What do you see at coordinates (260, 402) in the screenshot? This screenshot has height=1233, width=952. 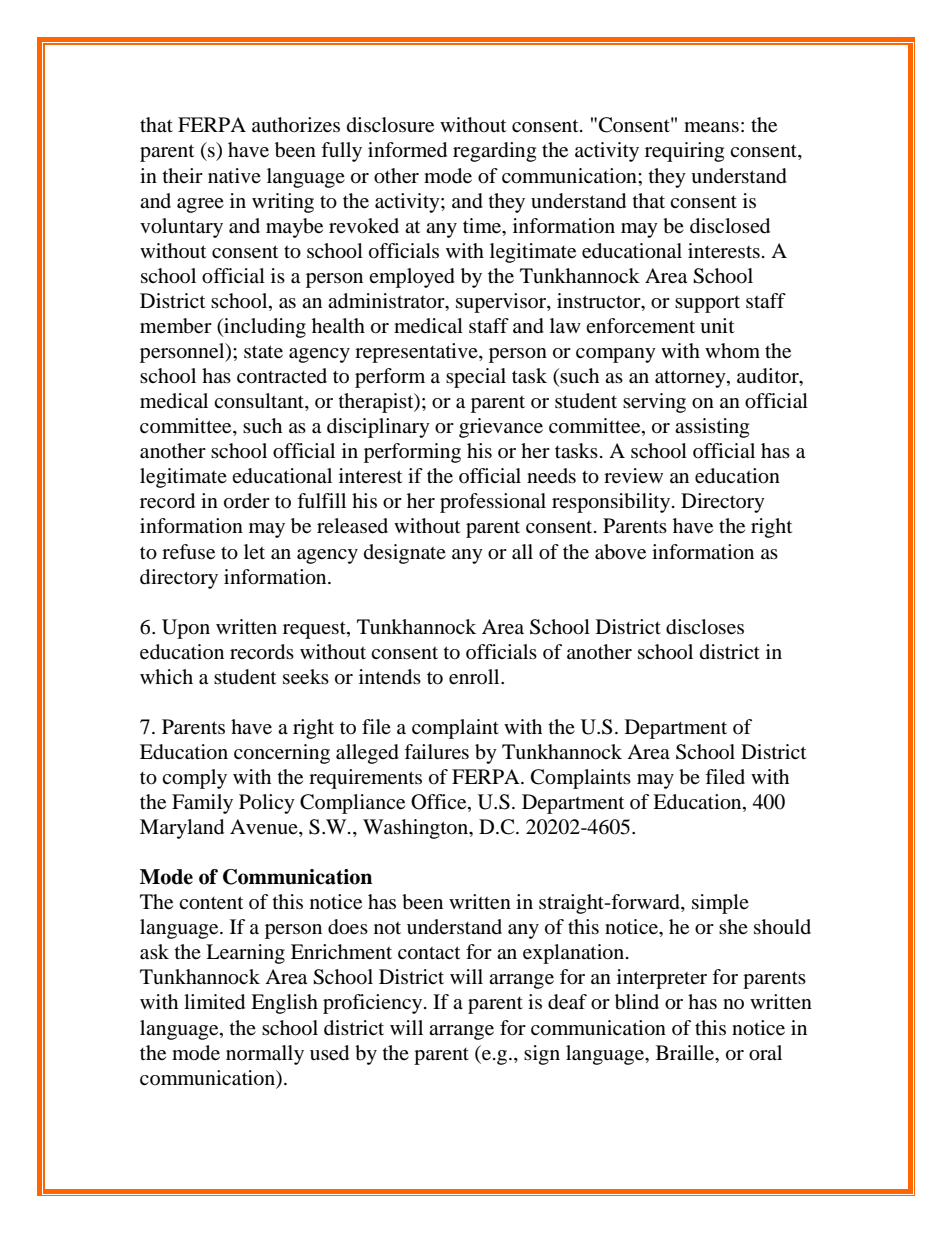 I see `consultant` at bounding box center [260, 402].
